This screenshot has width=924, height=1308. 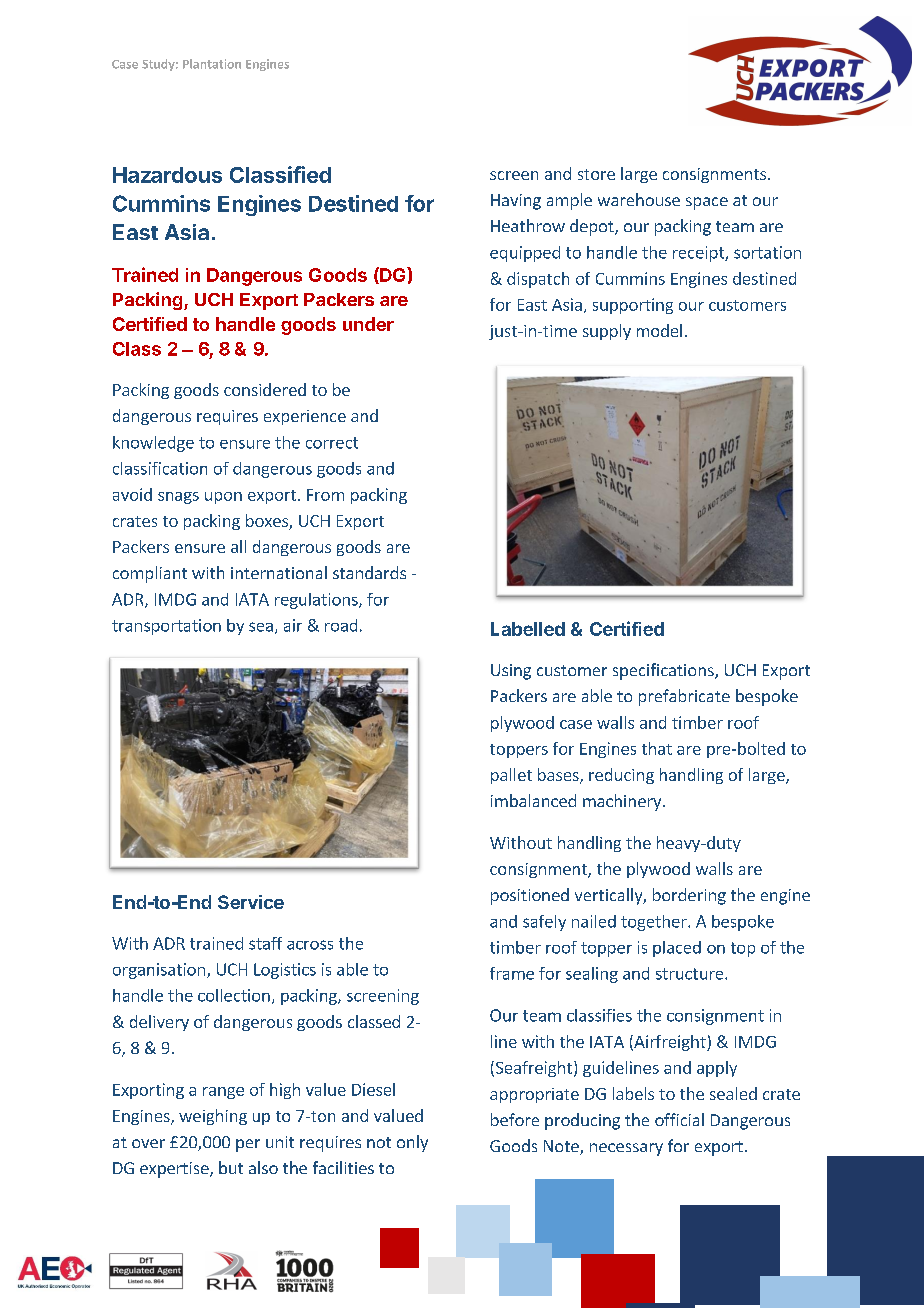 What do you see at coordinates (213, 1117) in the screenshot?
I see `weighing` at bounding box center [213, 1117].
